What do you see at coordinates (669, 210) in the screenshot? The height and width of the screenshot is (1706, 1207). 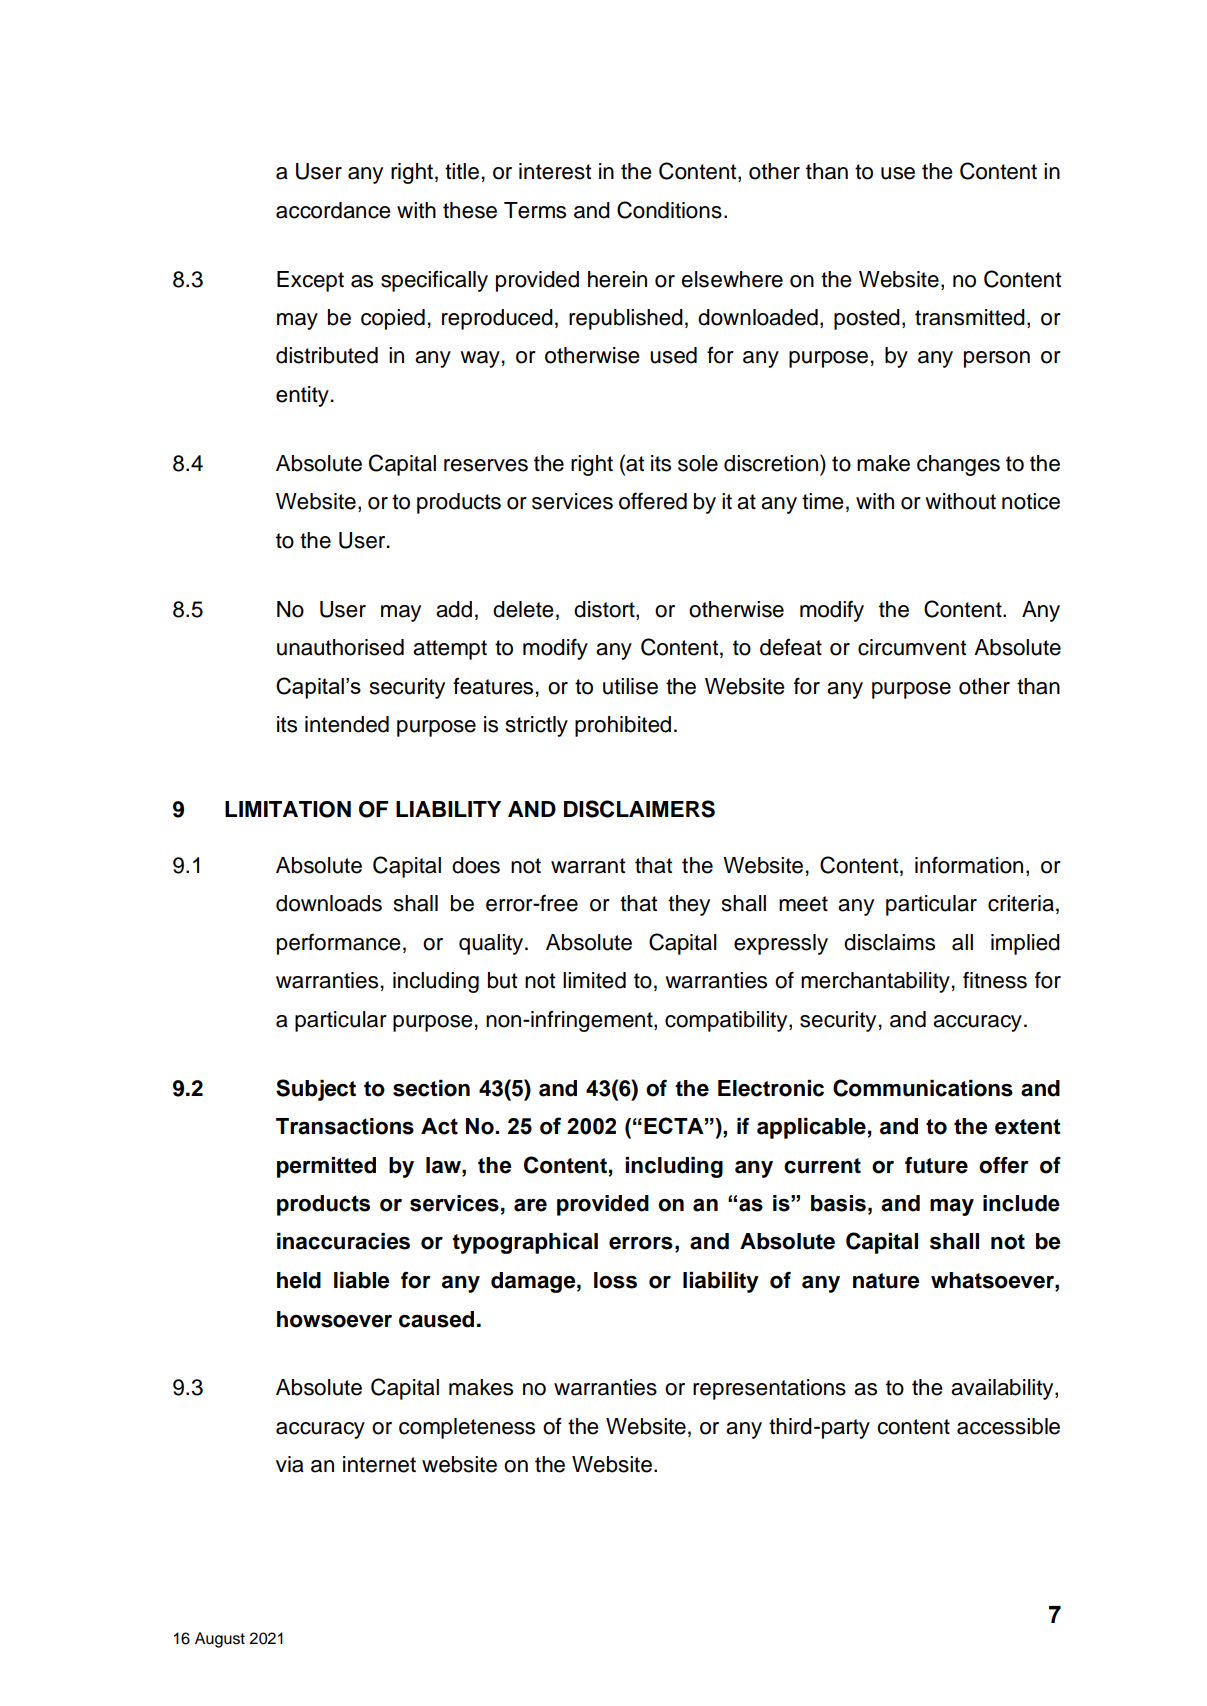 I see `Conditions` at bounding box center [669, 210].
